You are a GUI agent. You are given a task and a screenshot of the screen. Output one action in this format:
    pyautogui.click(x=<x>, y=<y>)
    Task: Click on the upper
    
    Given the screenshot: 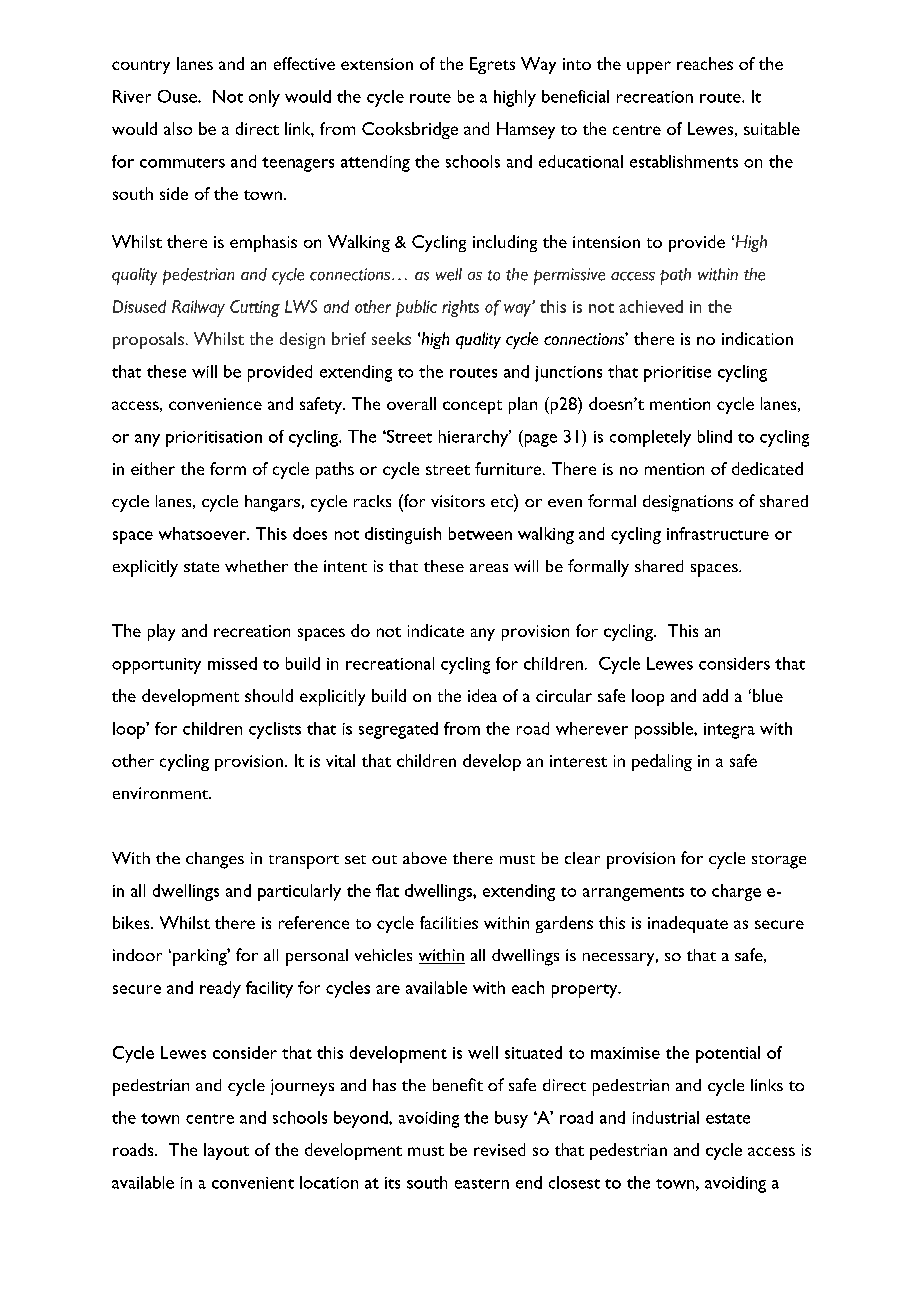 What is the action you would take?
    pyautogui.click(x=649, y=67)
